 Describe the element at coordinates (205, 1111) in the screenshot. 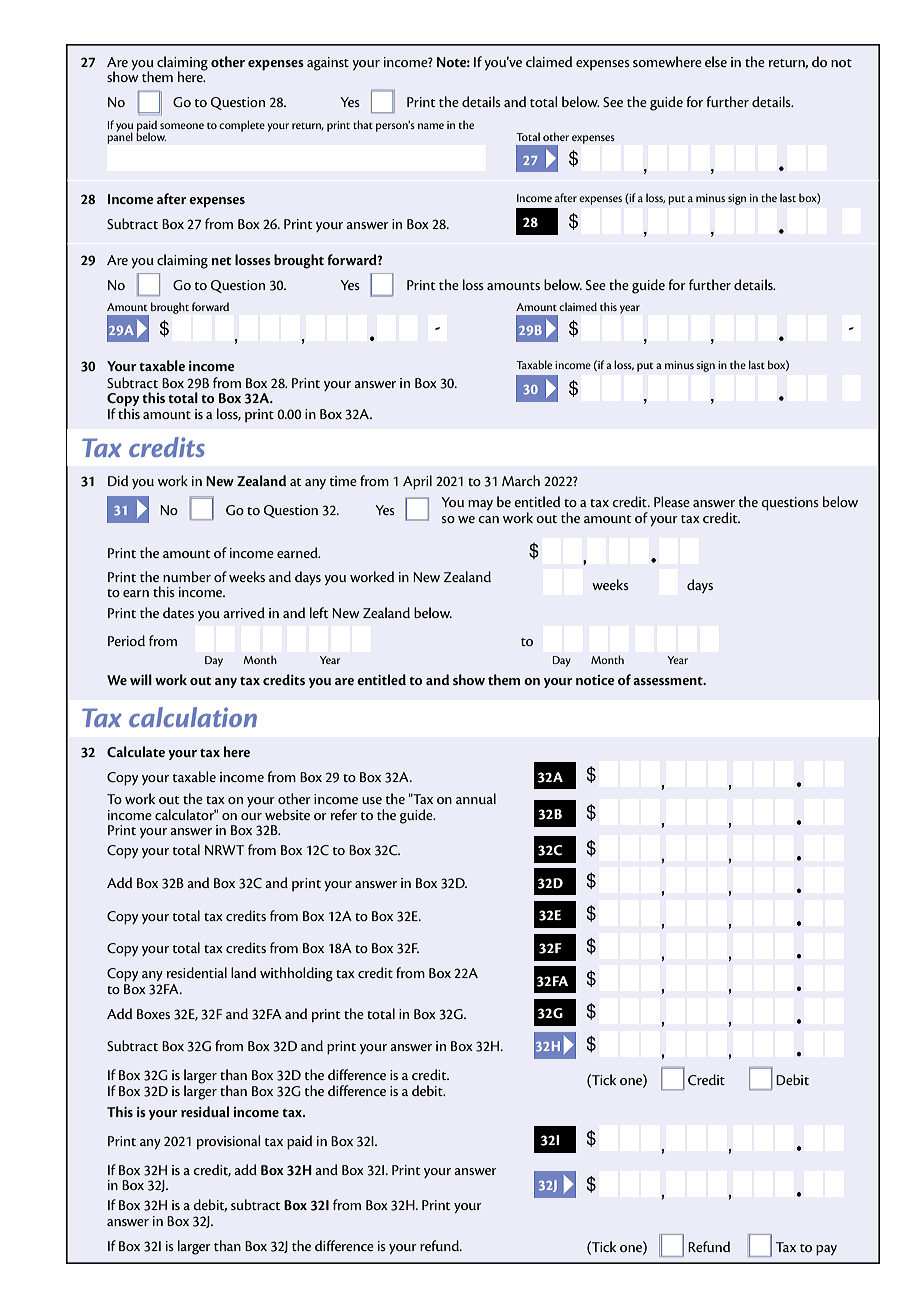

I see `residual` at that location.
